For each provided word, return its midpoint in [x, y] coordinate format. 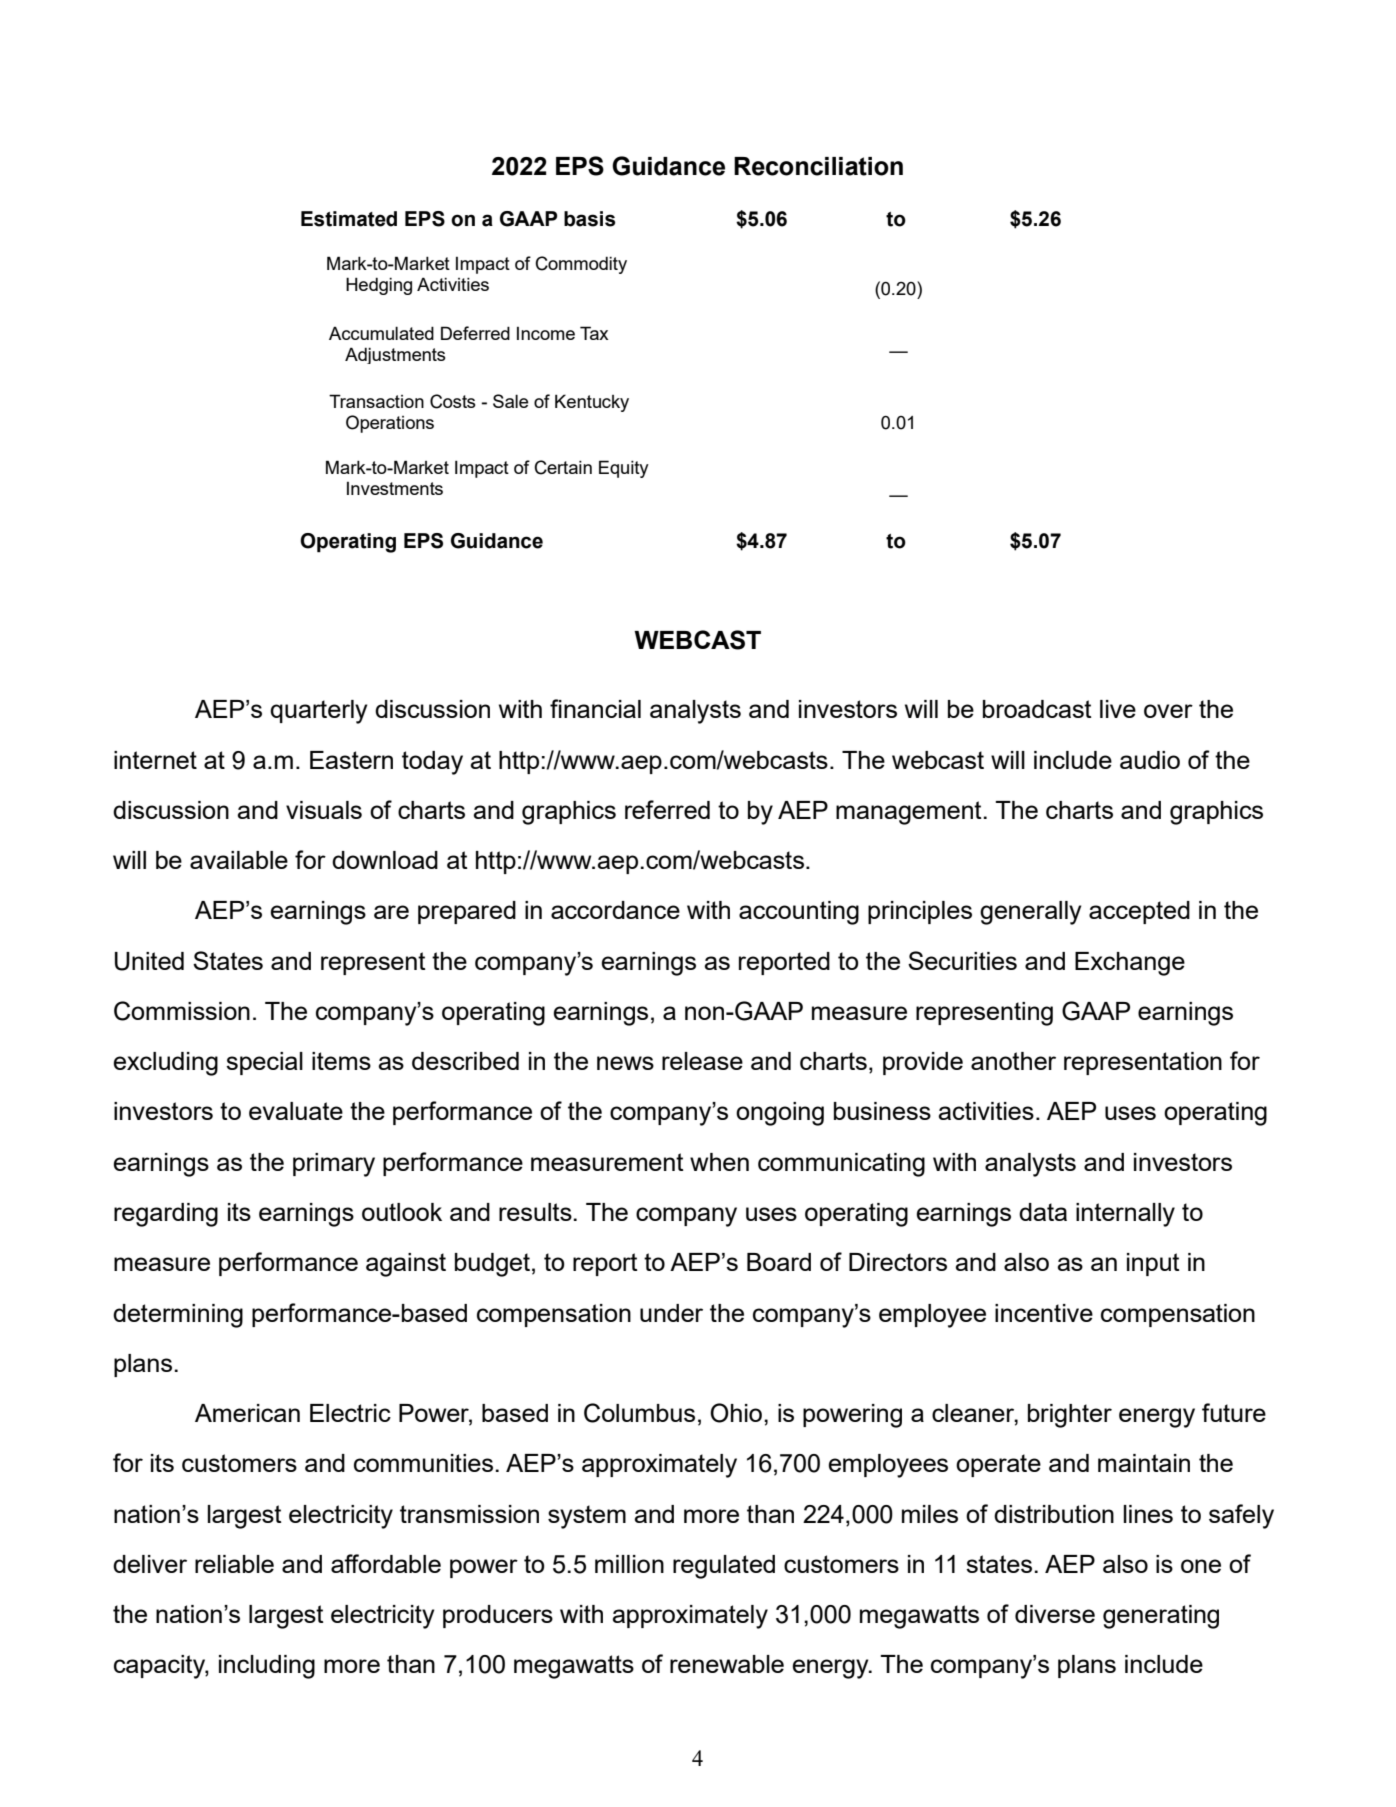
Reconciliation [818, 166]
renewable [727, 1664]
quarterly [319, 712]
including [267, 1667]
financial [595, 708]
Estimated [349, 219]
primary [334, 1165]
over [1168, 711]
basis [589, 219]
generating [1161, 1617]
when [719, 1162]
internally [1125, 1215]
